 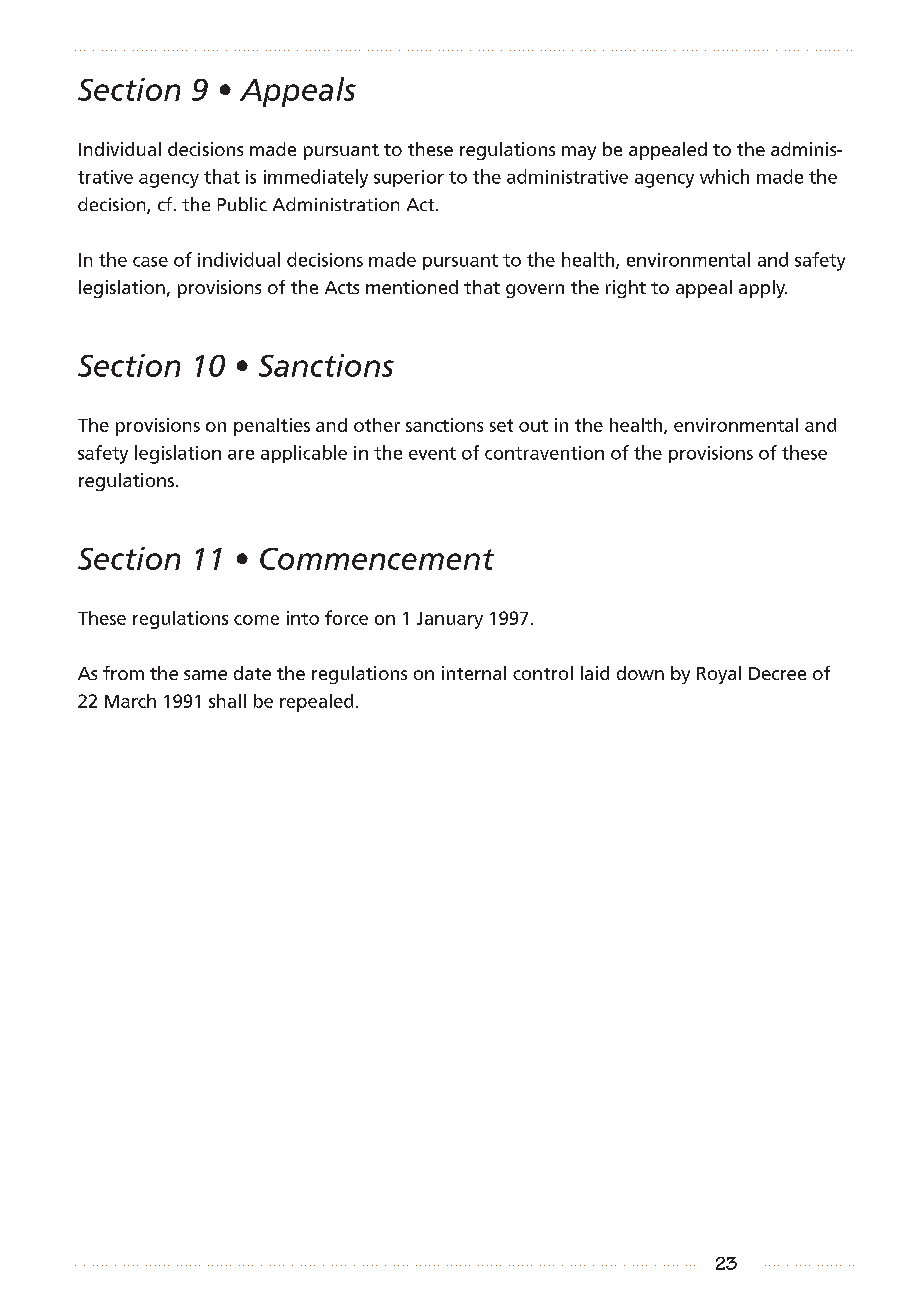 What do you see at coordinates (242, 204) in the screenshot?
I see `Public` at bounding box center [242, 204].
